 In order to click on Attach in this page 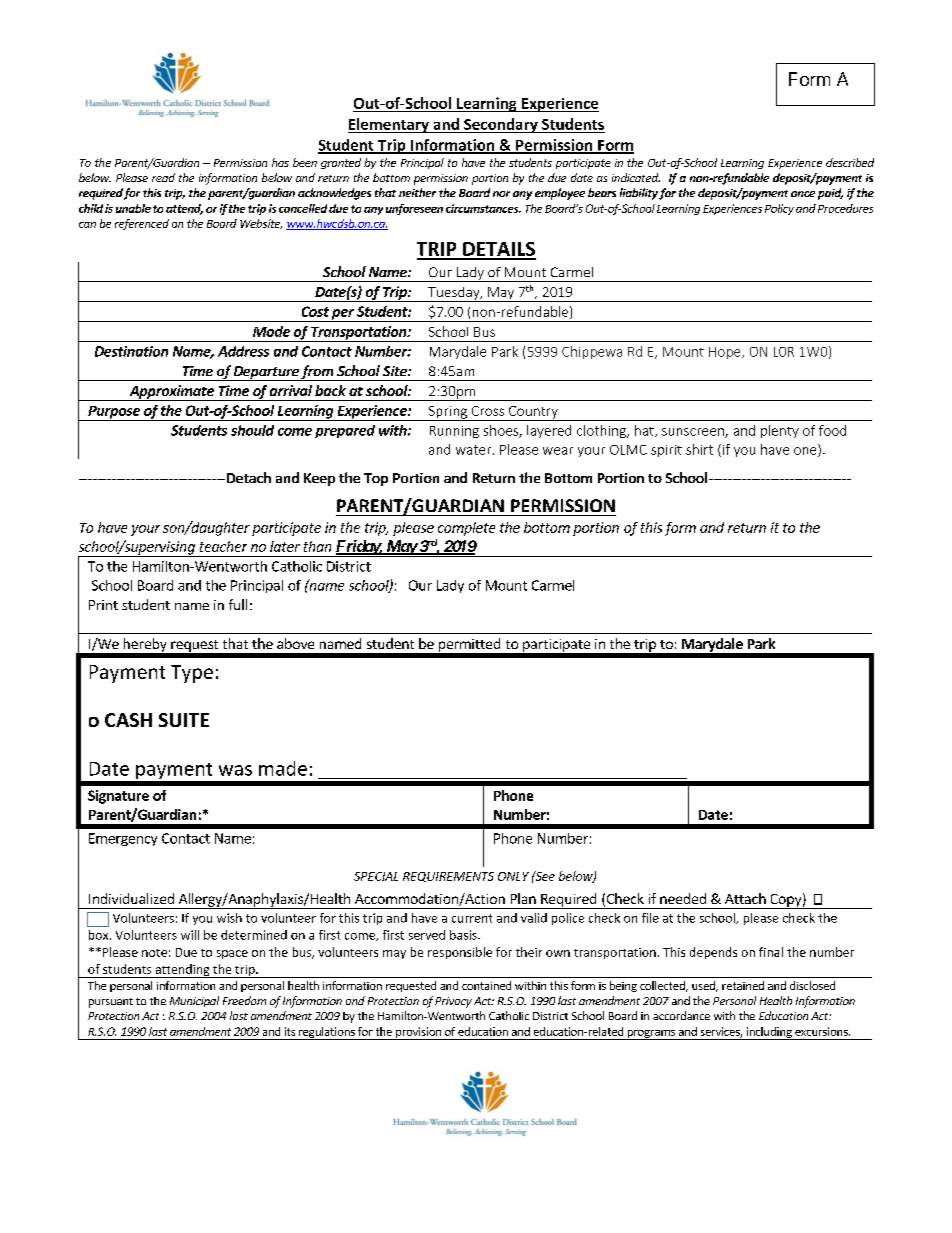, I will do `click(745, 898)`.
